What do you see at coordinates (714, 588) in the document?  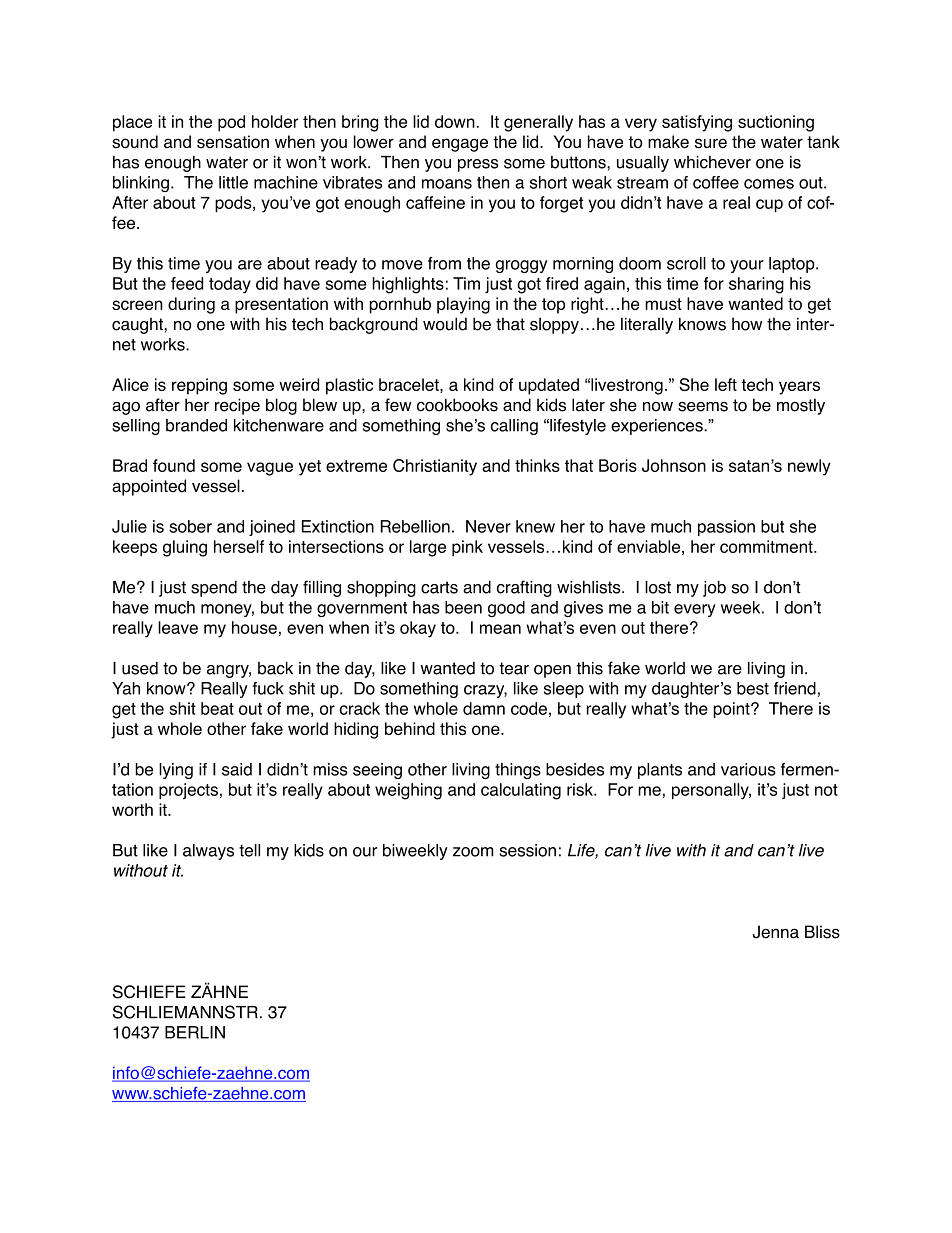 I see `job` at bounding box center [714, 588].
